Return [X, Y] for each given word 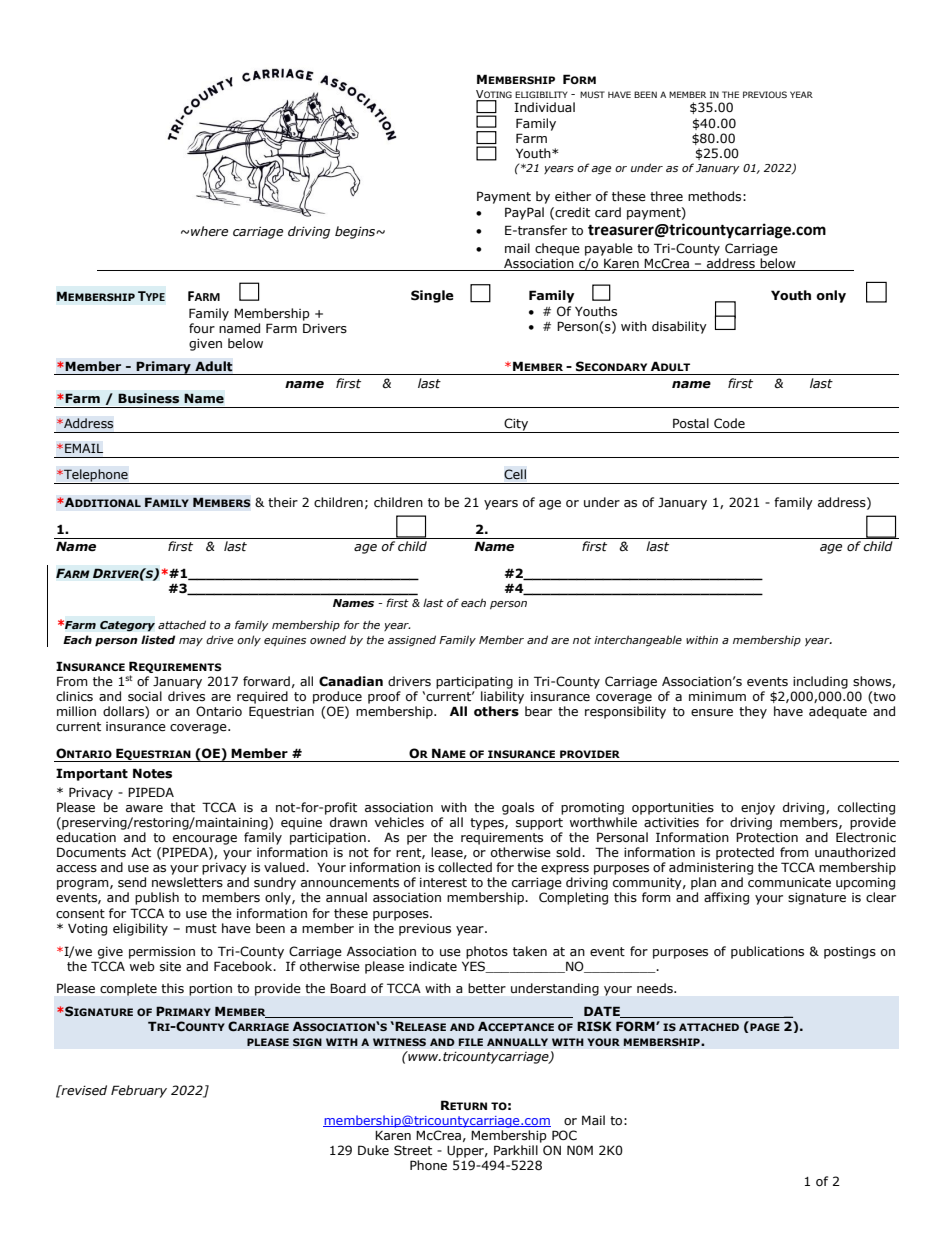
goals [518, 808]
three [666, 196]
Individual [544, 107]
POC [564, 1135]
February [139, 1091]
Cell [515, 474]
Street [413, 1150]
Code [729, 423]
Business [148, 398]
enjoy [758, 809]
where [209, 231]
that [182, 807]
